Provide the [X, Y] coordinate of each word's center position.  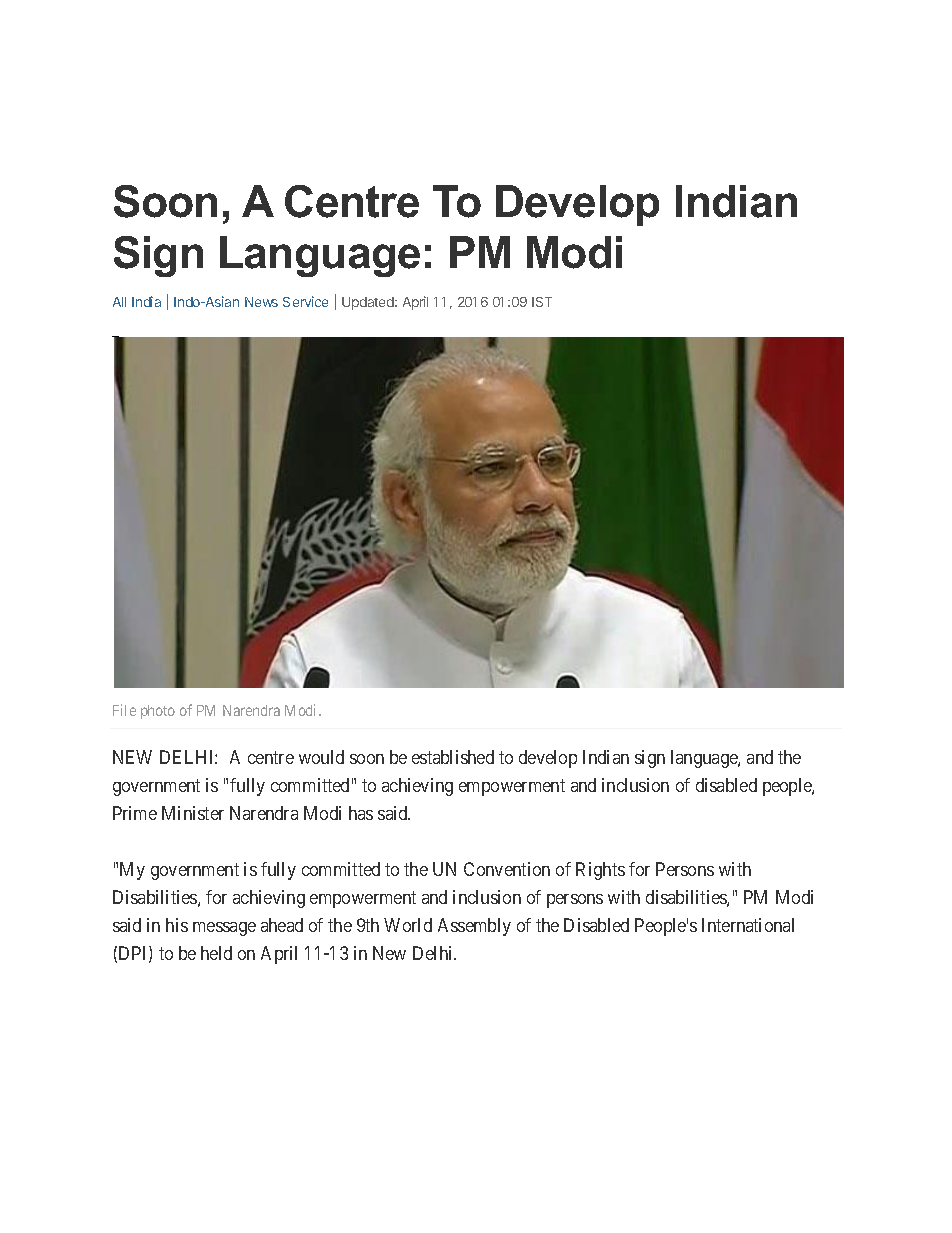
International [748, 925]
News [261, 302]
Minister [193, 813]
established [453, 757]
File [124, 710]
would [321, 757]
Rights [600, 871]
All [119, 302]
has [361, 813]
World [408, 925]
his [177, 925]
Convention [507, 869]
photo [158, 712]
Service [305, 301]
